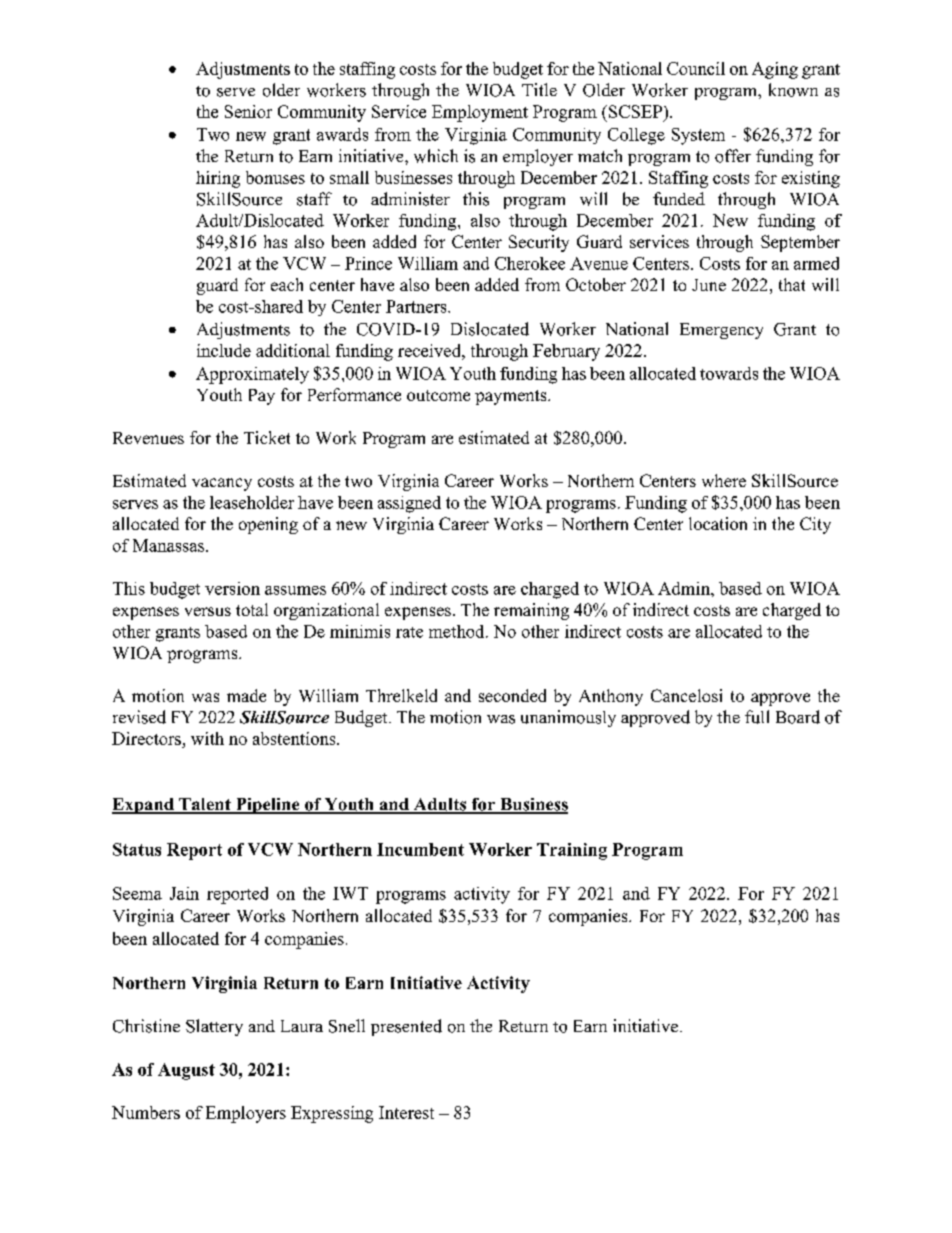 This screenshot has width=952, height=1233. What do you see at coordinates (248, 111) in the screenshot?
I see `Senior` at bounding box center [248, 111].
